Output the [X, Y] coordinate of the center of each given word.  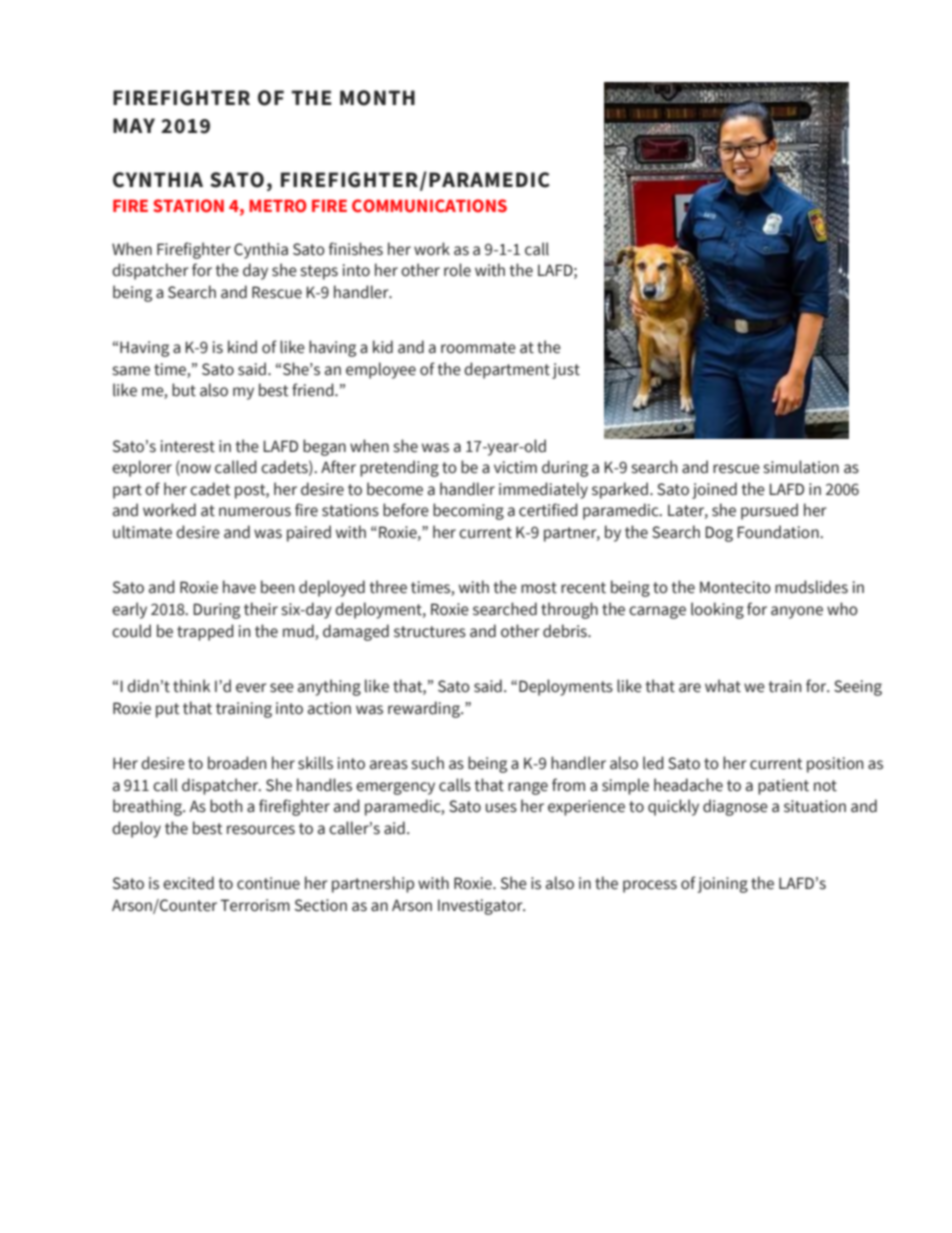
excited [188, 883]
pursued [769, 511]
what [723, 686]
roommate [478, 348]
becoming [468, 511]
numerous [255, 512]
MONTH [377, 98]
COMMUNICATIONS [429, 206]
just [566, 371]
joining [722, 885]
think [191, 686]
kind [242, 347]
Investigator [481, 907]
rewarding [425, 709]
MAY [134, 125]
